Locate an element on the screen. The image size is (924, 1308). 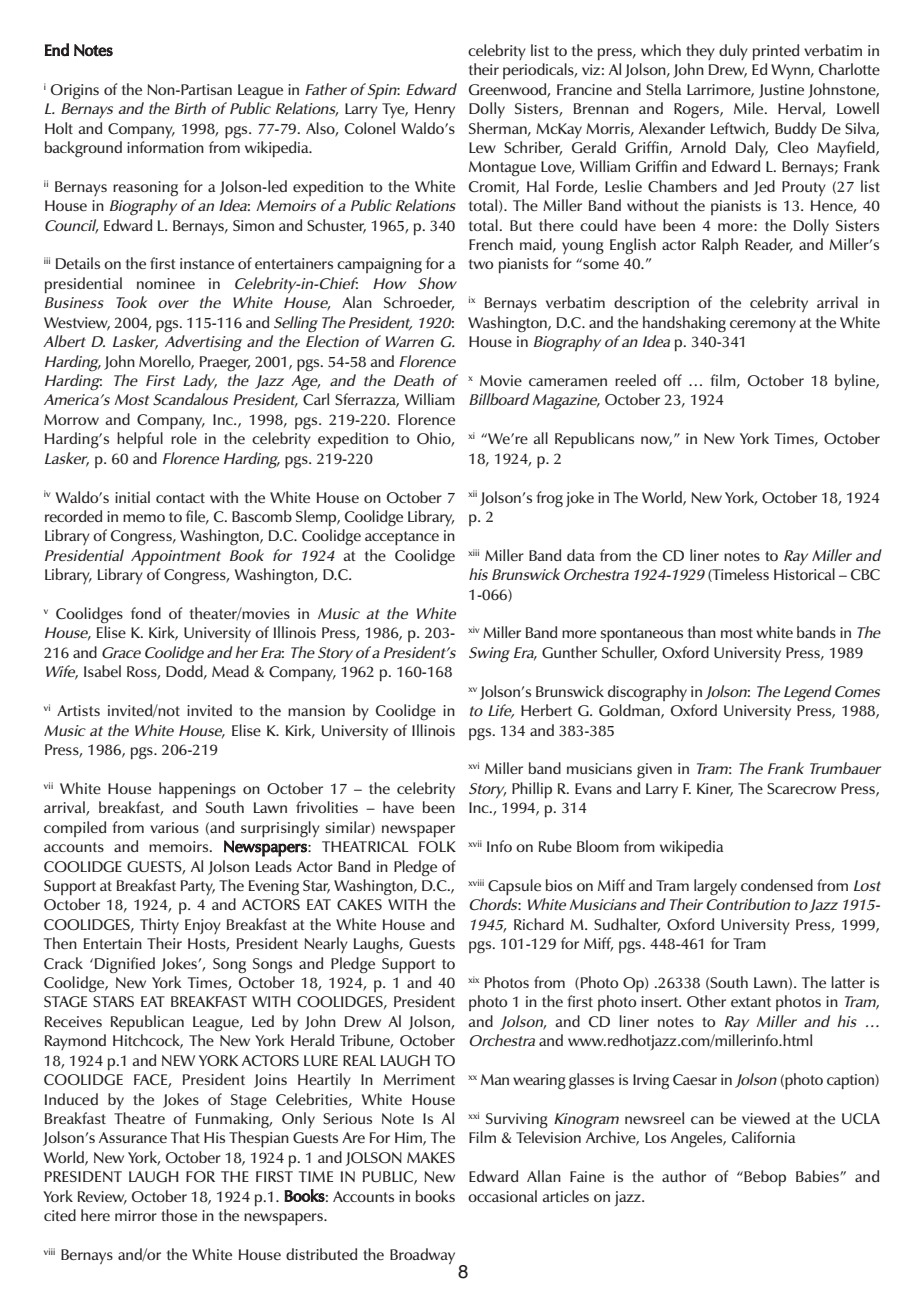
condensed is located at coordinates (777, 885).
